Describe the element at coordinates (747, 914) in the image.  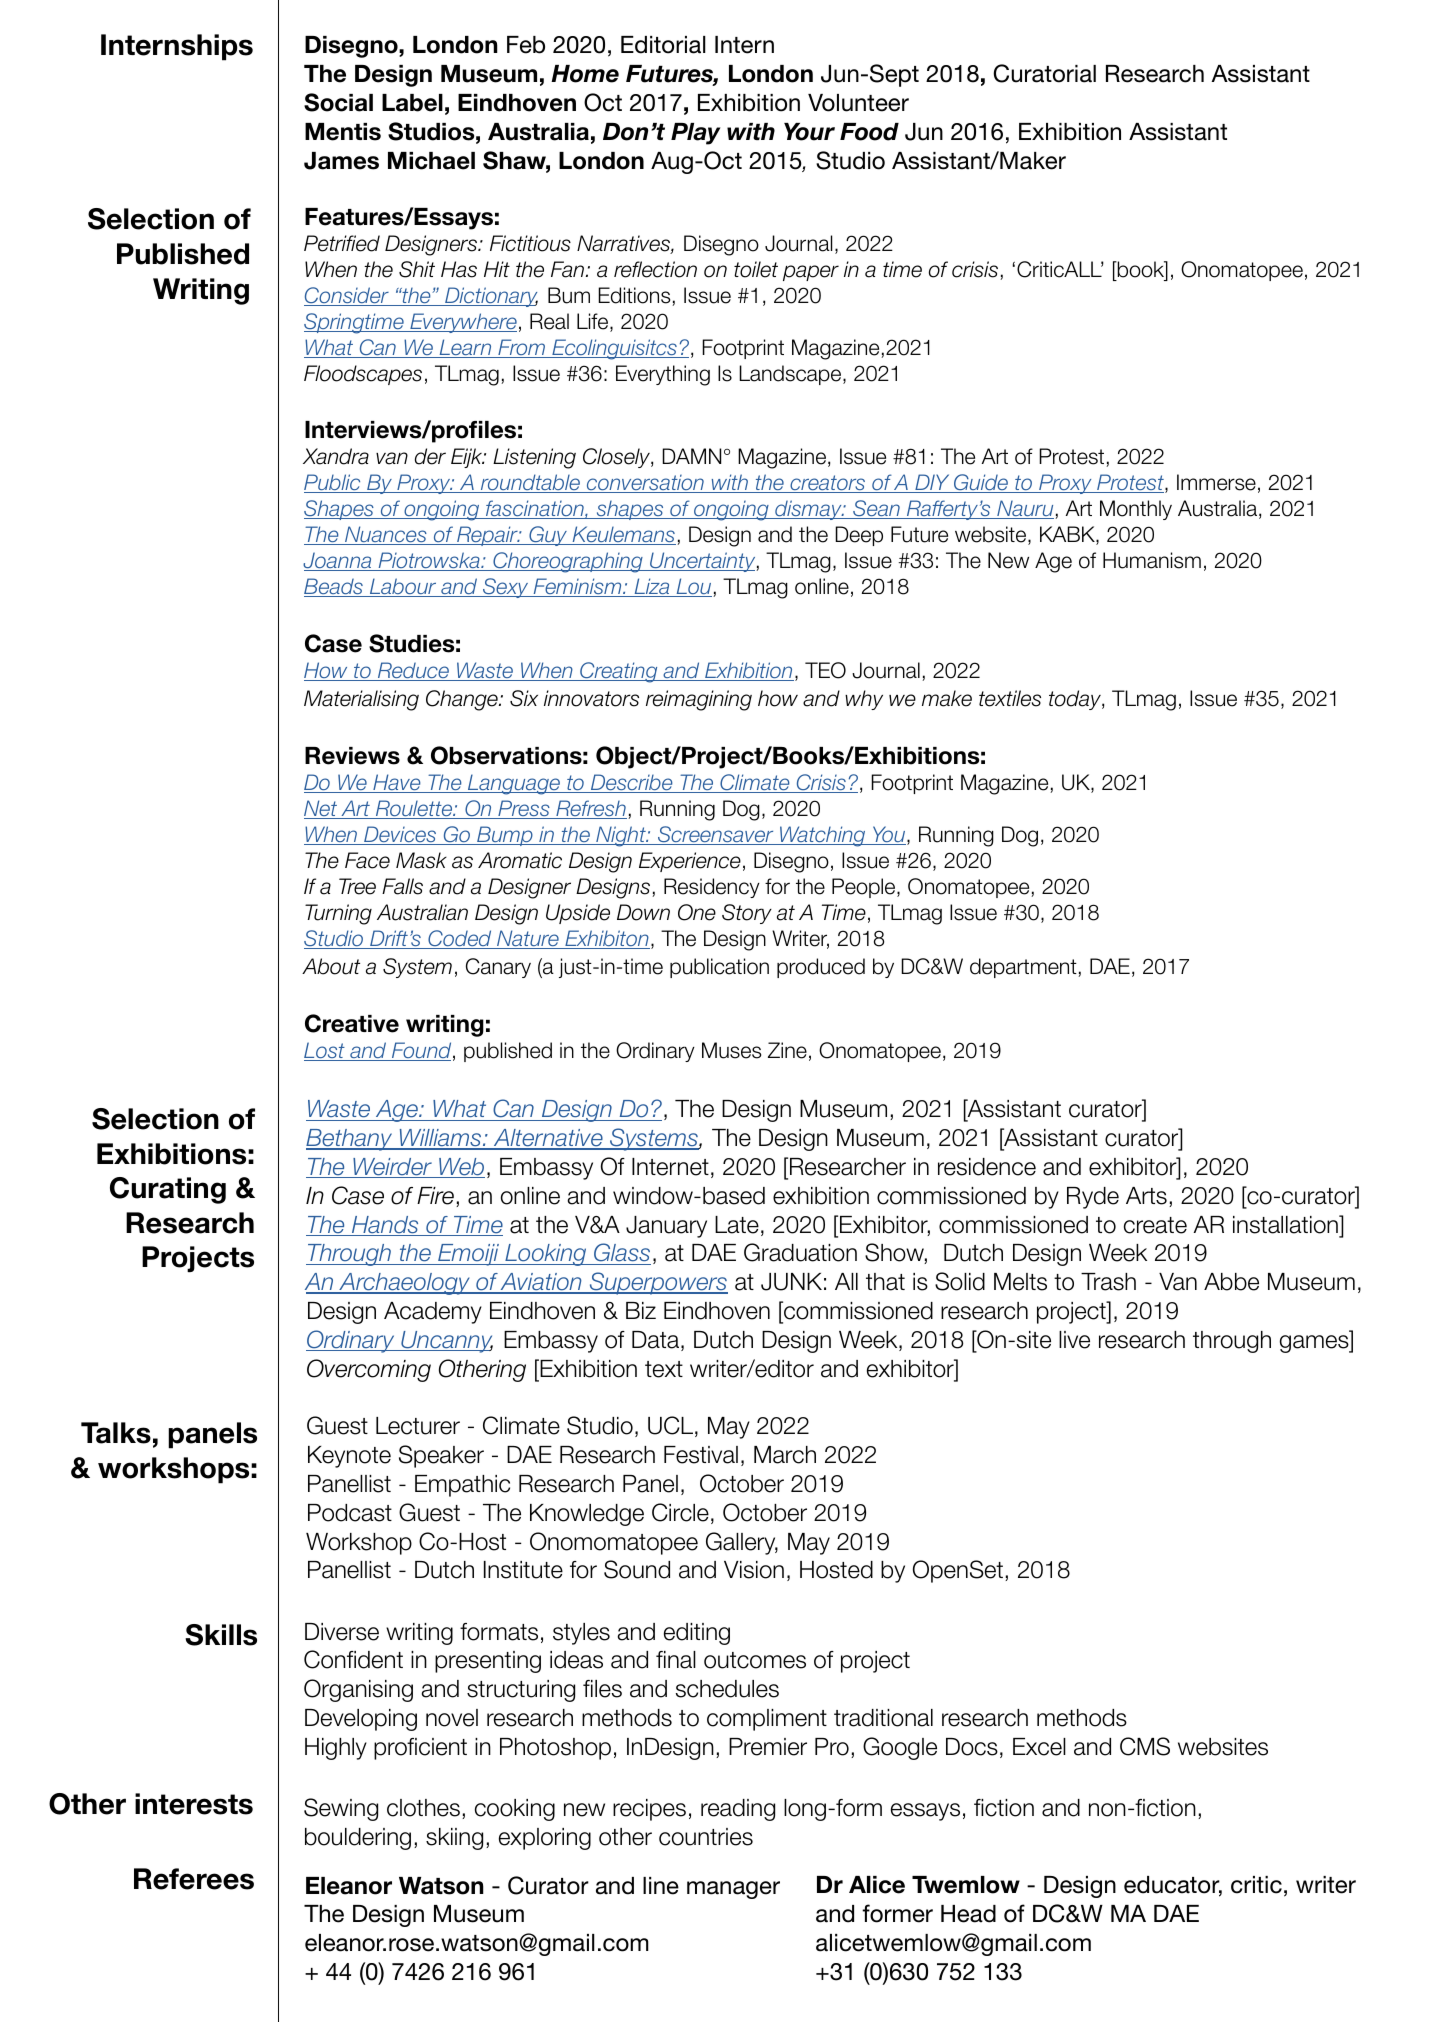
I see `Story` at that location.
